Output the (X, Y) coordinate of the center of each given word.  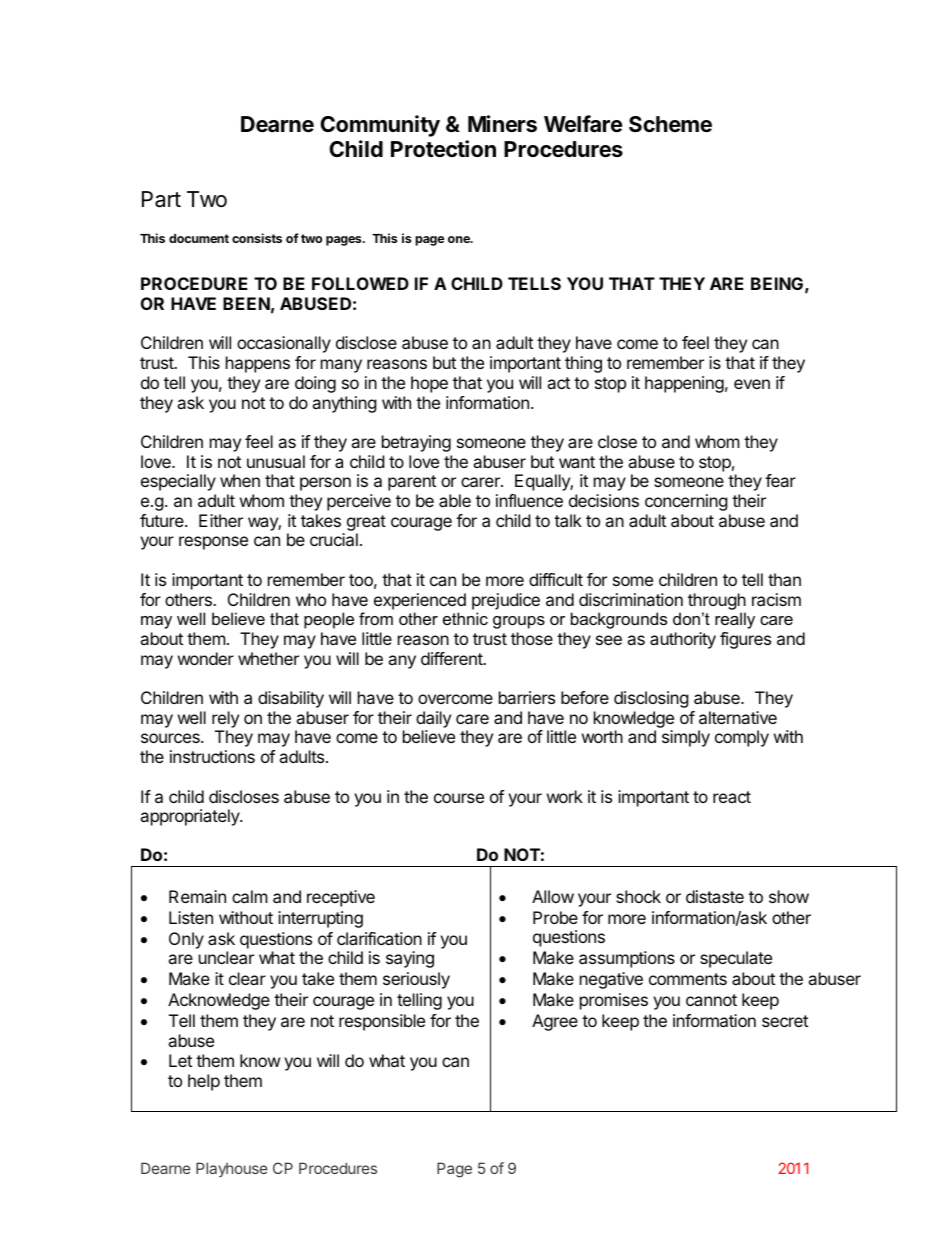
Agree (555, 1022)
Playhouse (232, 1169)
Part (161, 199)
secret (785, 1021)
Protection (443, 148)
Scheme (670, 124)
